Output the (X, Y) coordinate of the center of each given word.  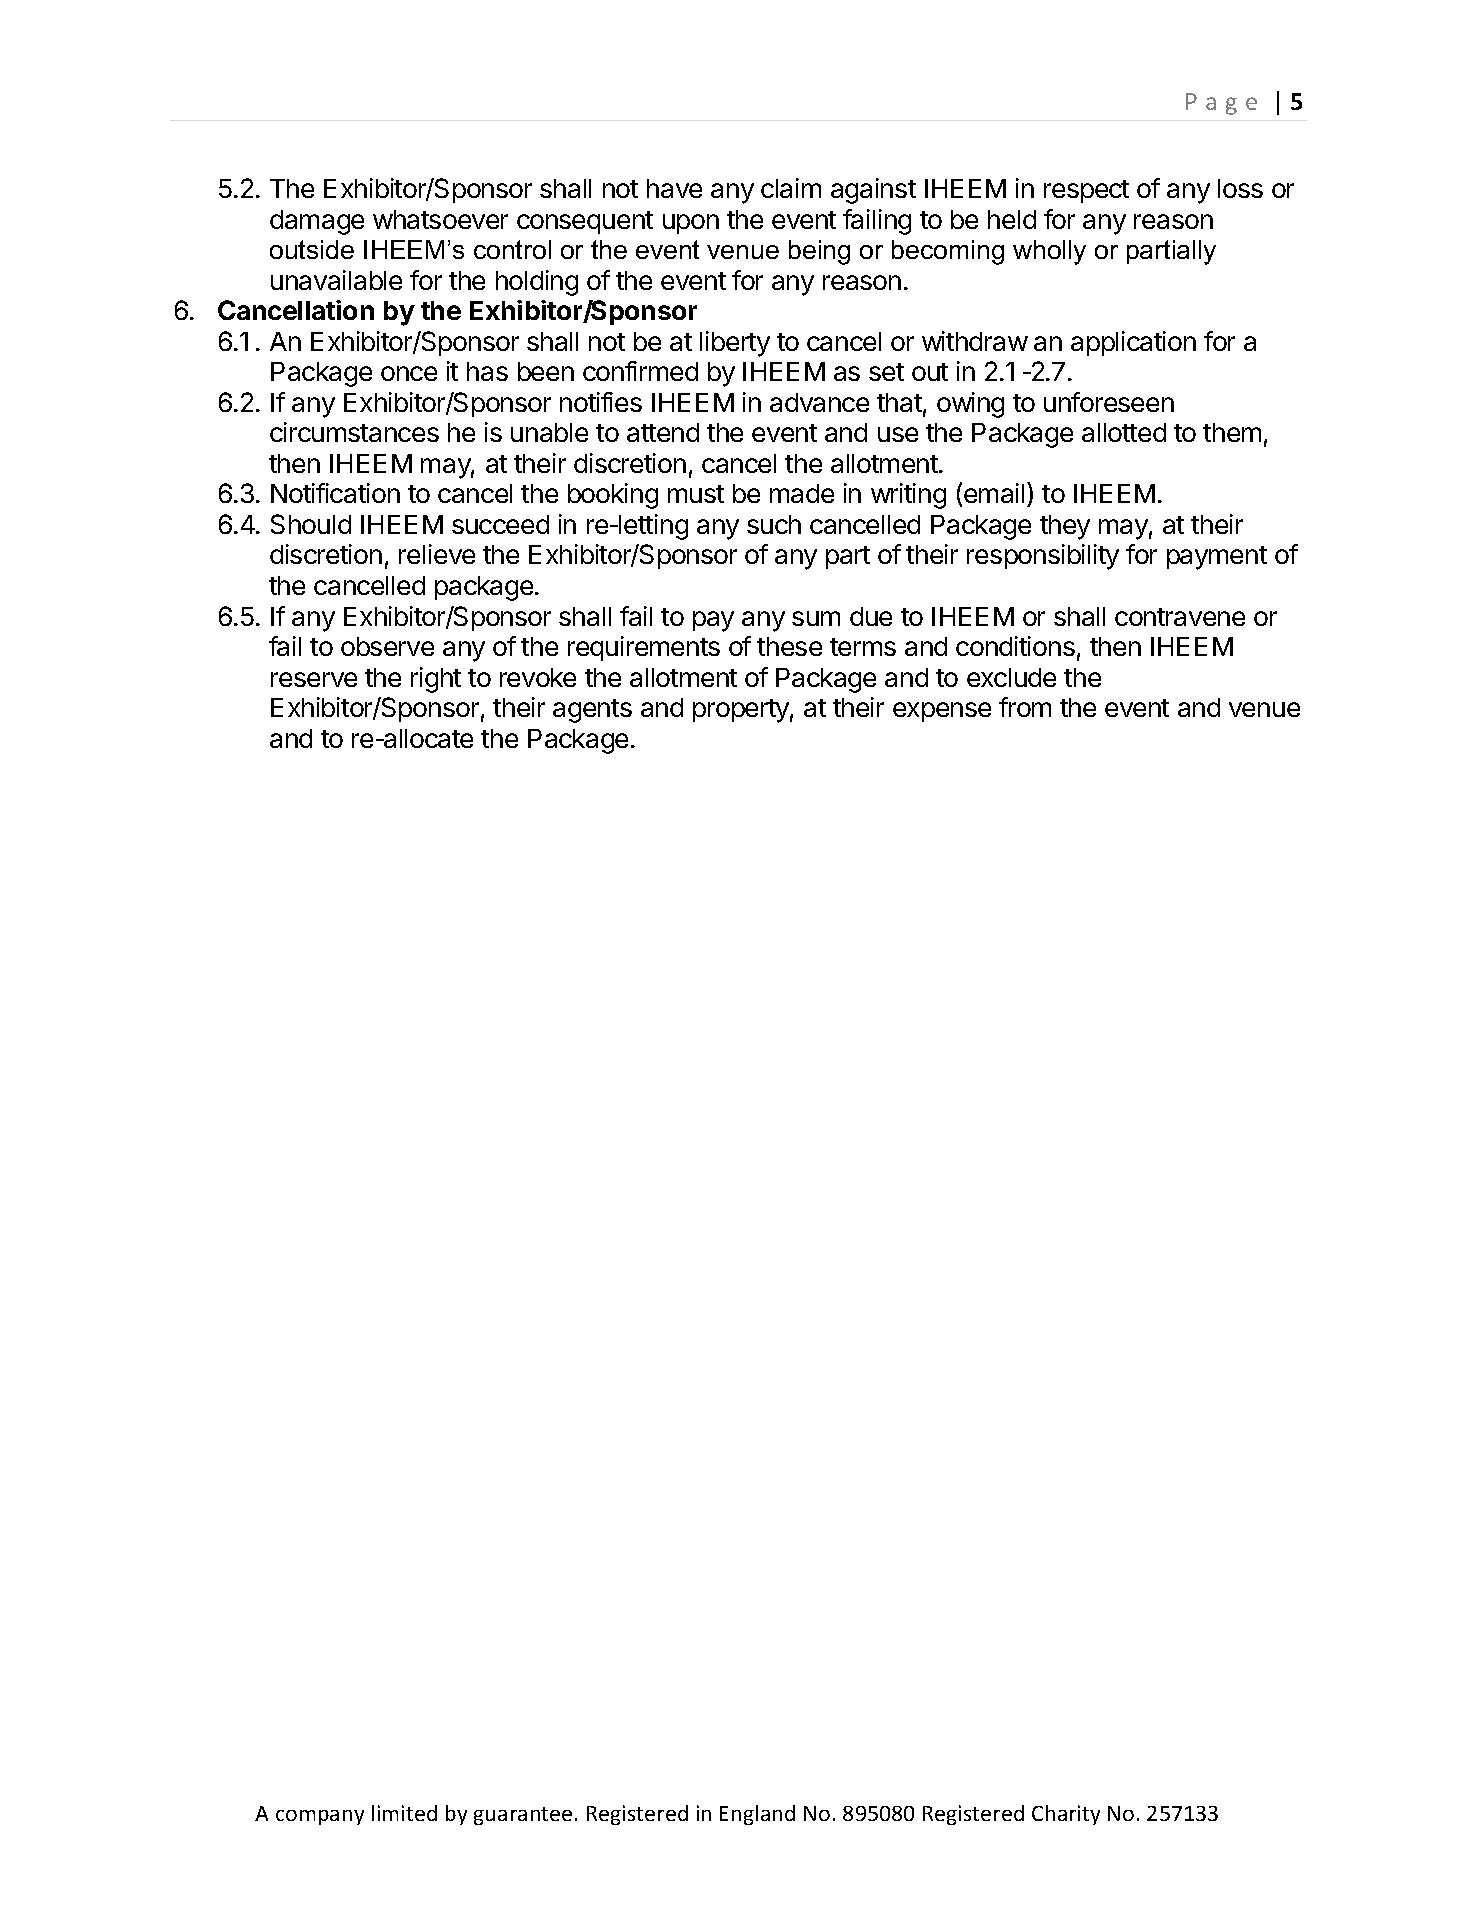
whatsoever (440, 219)
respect (1086, 191)
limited (404, 1813)
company (320, 1817)
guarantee (523, 1816)
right (436, 680)
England (757, 1815)
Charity (1066, 1815)
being (819, 252)
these (789, 646)
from (1025, 707)
